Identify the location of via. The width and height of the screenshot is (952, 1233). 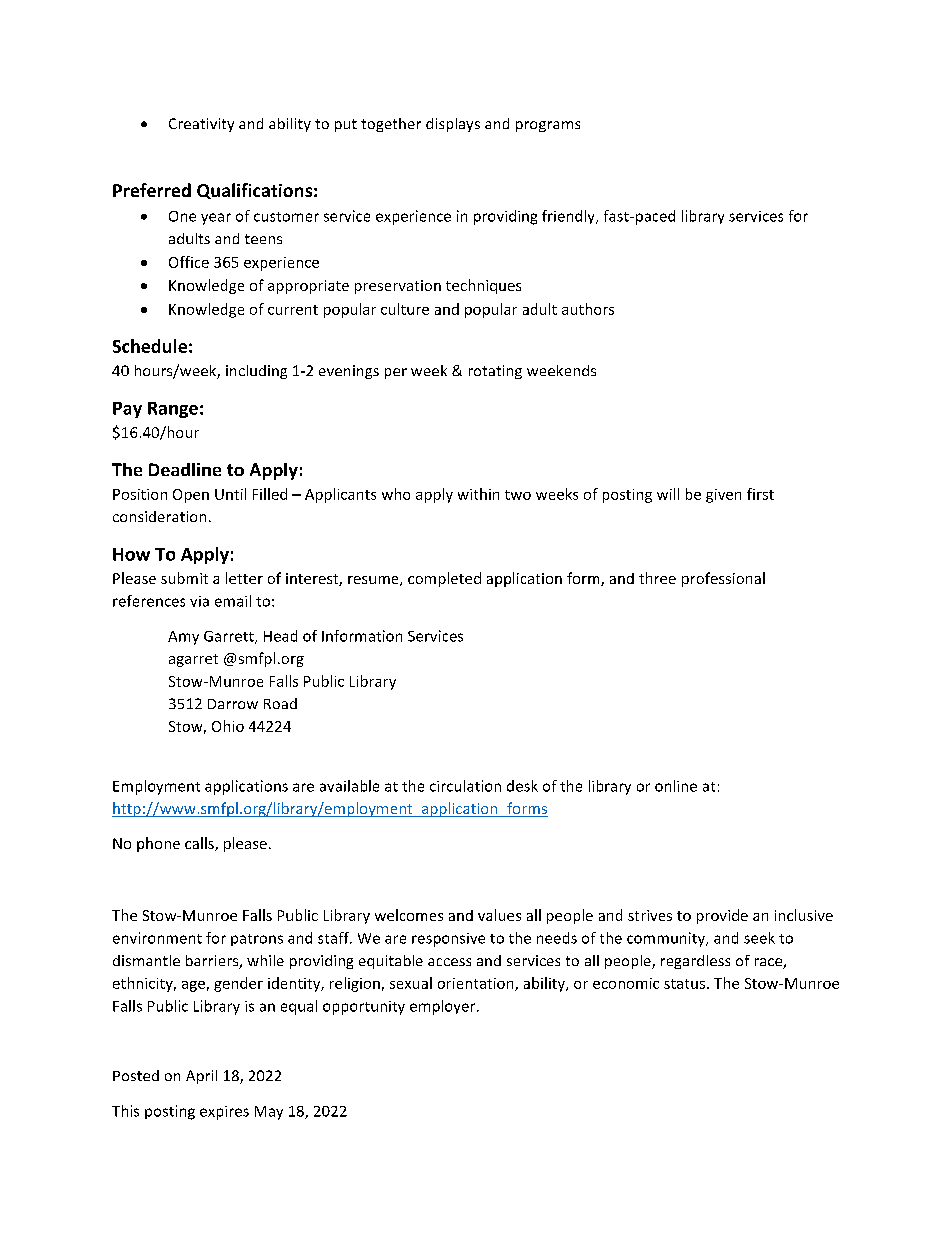
(199, 601).
